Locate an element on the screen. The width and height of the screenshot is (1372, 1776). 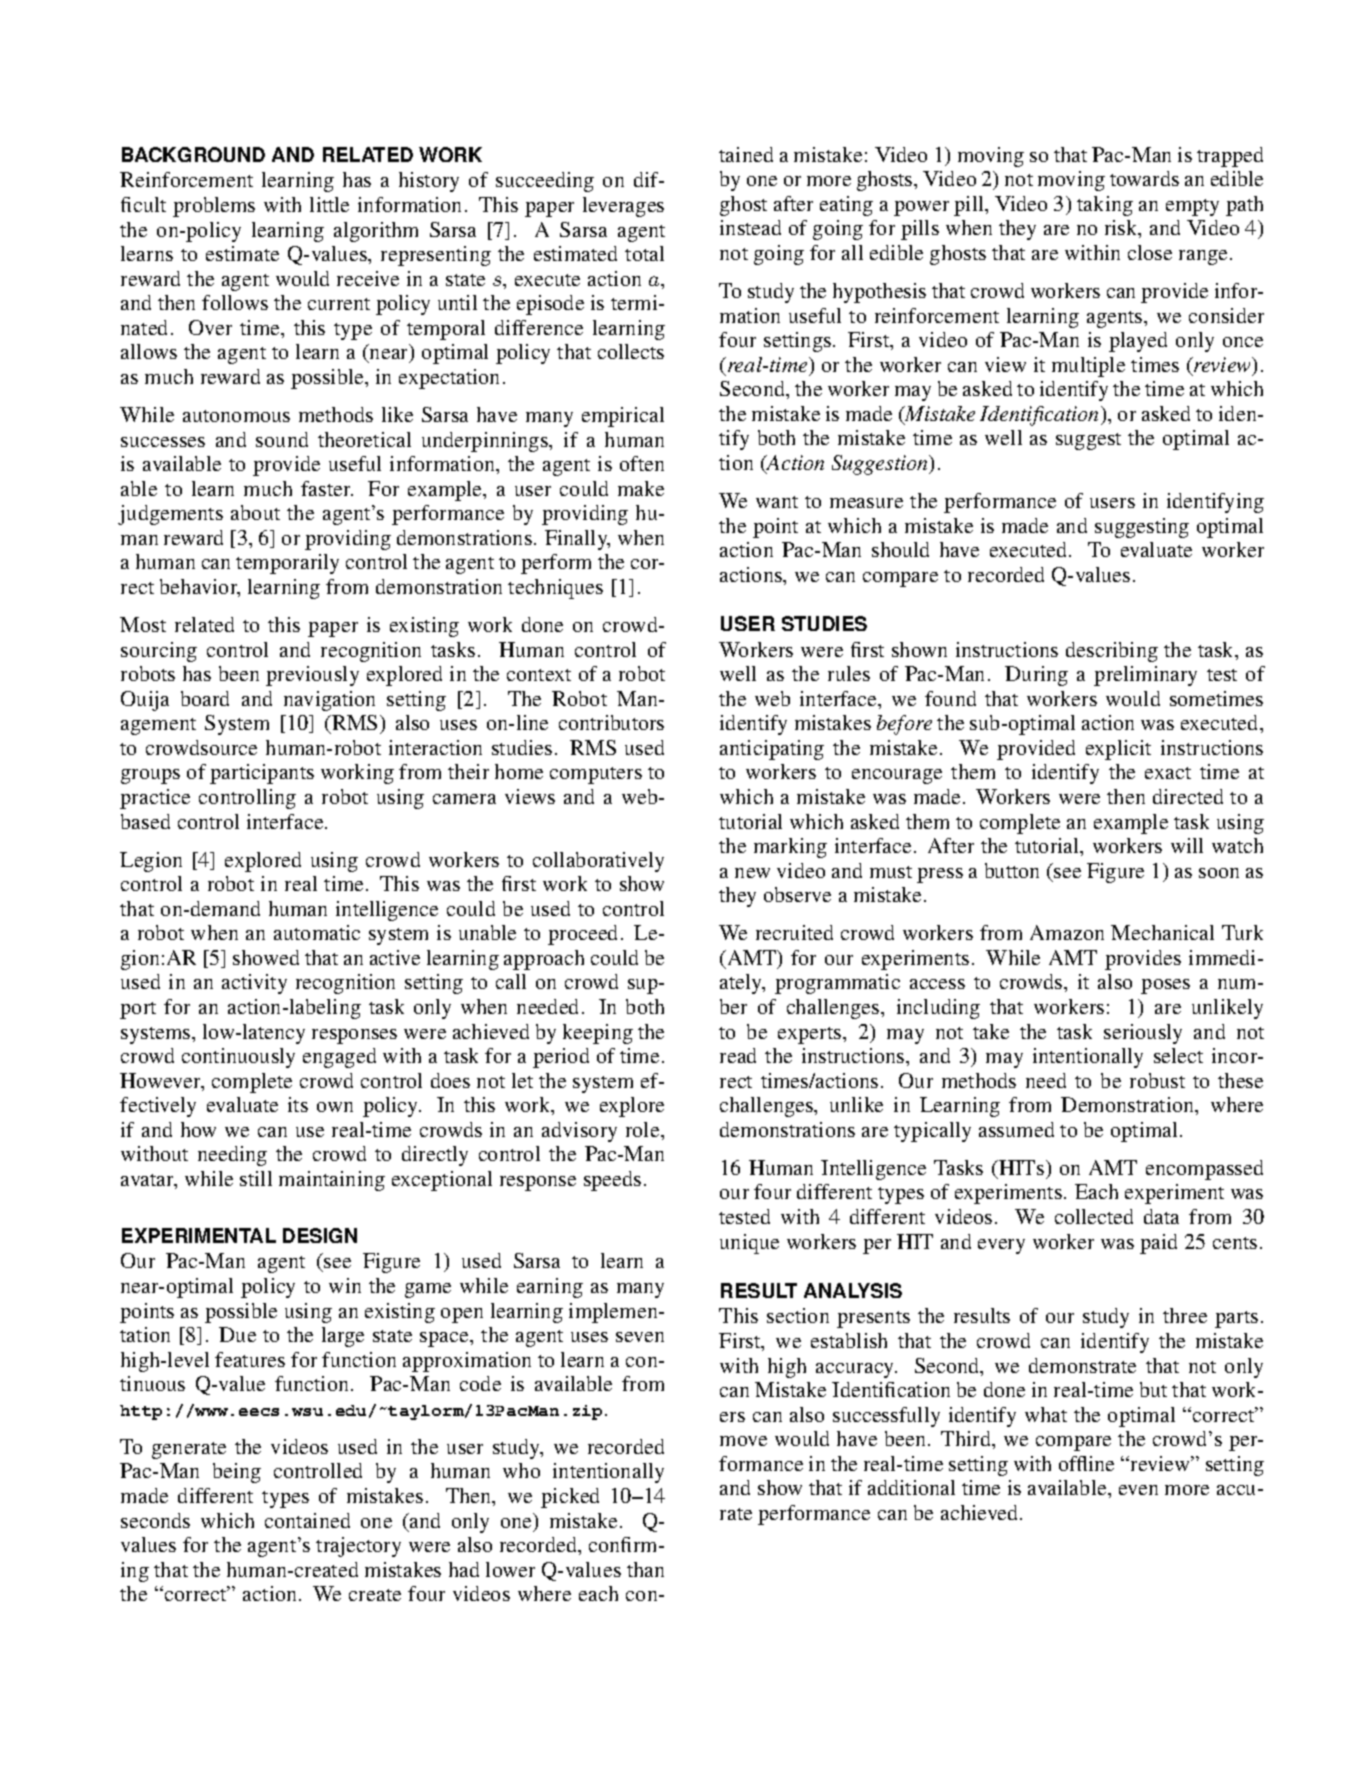
automatic is located at coordinates (317, 932).
